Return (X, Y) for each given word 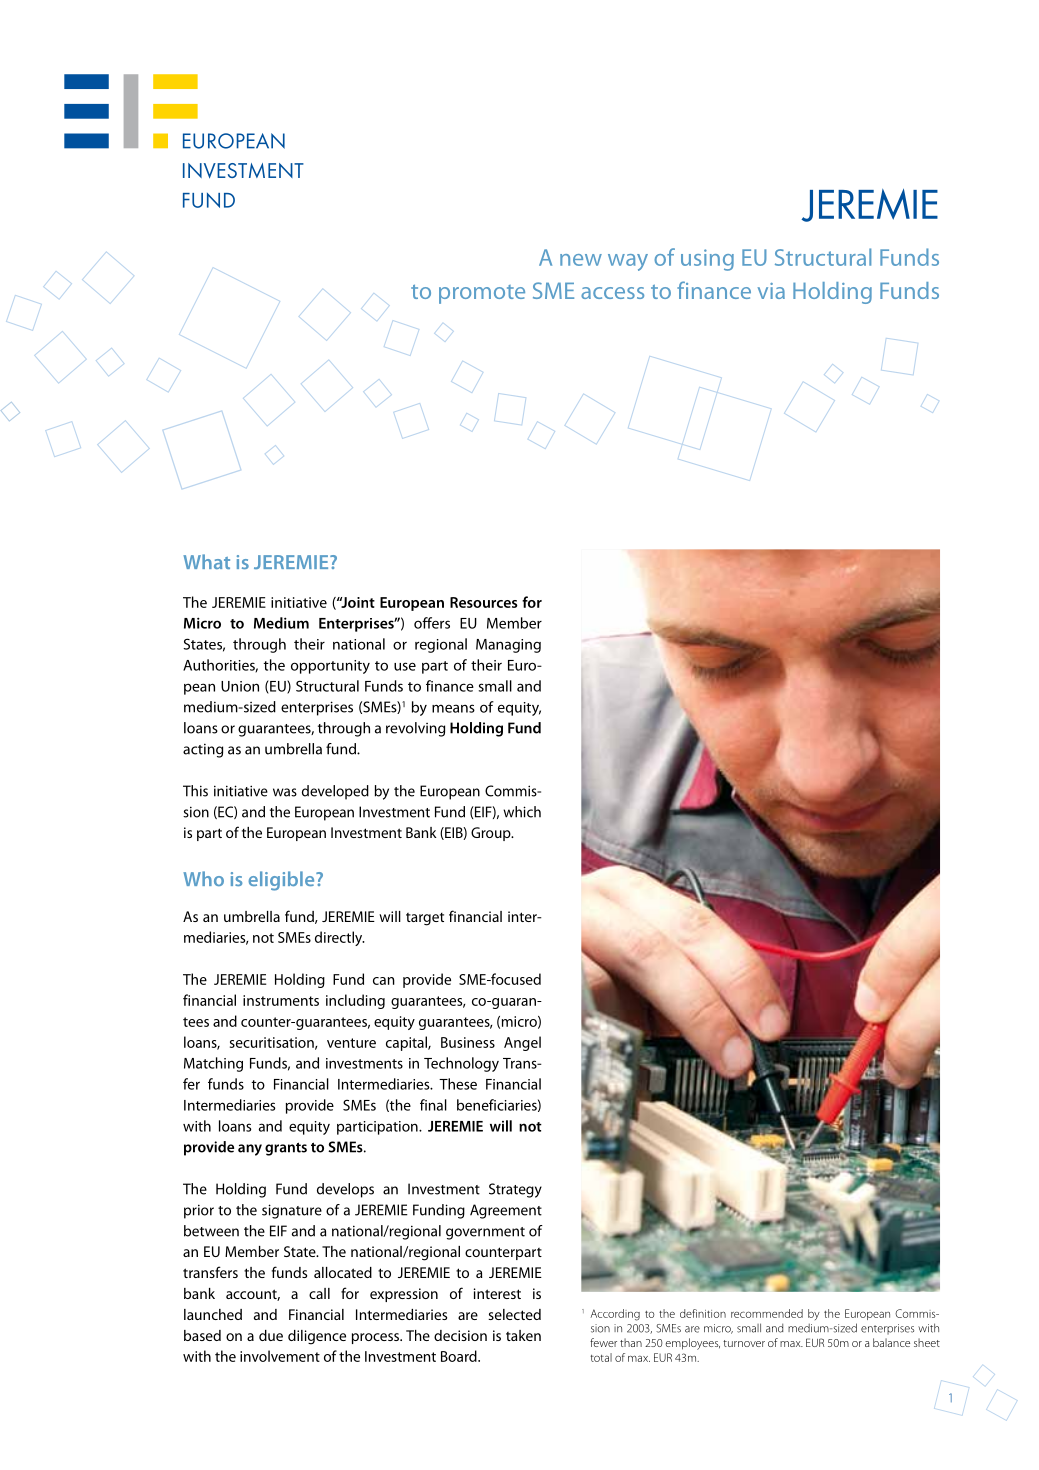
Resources (484, 602)
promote (482, 294)
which (522, 812)
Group (492, 834)
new (581, 260)
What (206, 561)
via (771, 291)
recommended (767, 1313)
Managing (508, 646)
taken (523, 1335)
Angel (522, 1043)
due (271, 1335)
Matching (213, 1064)
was (285, 792)
